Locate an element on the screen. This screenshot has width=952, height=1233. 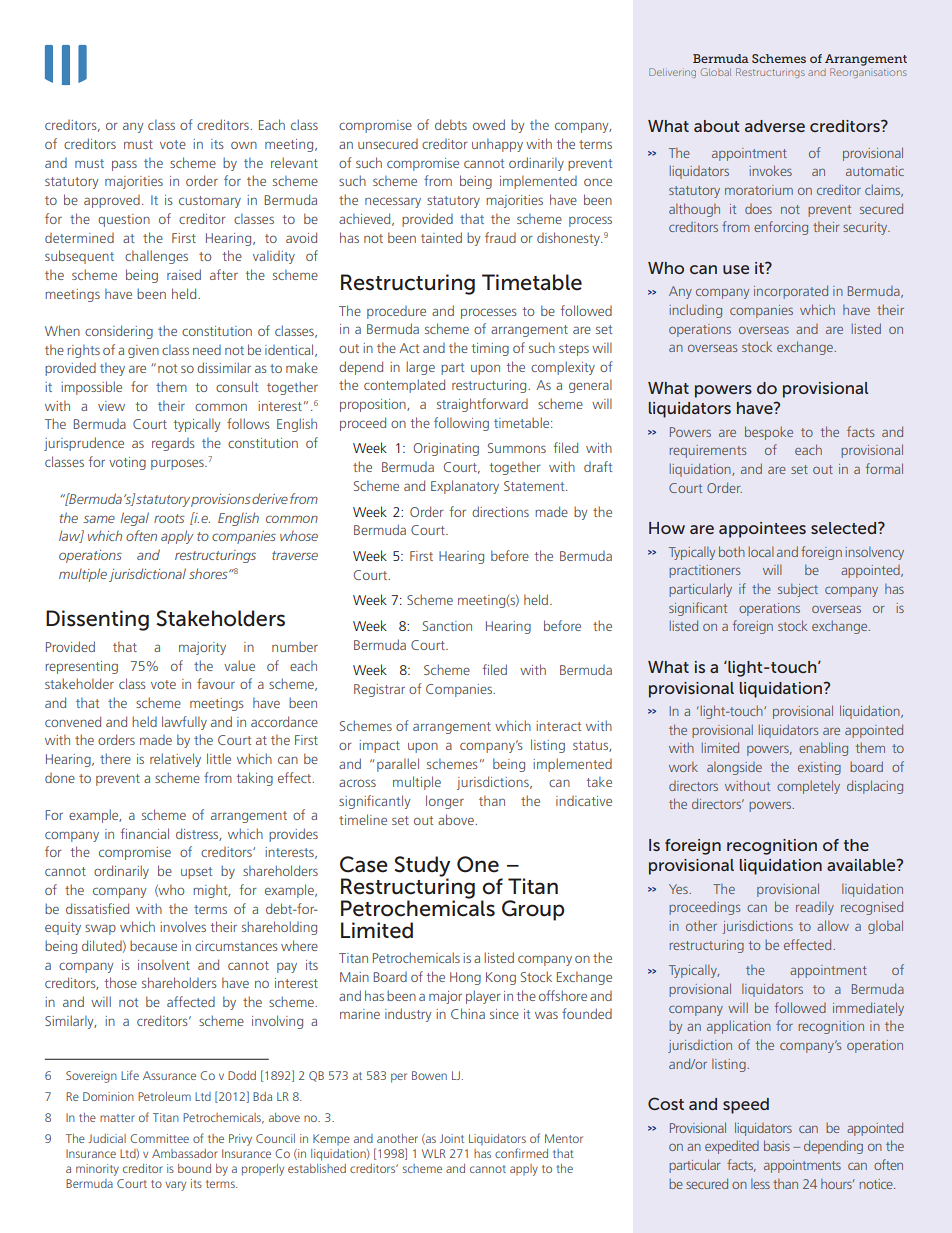
Committee is located at coordinates (159, 1138).
